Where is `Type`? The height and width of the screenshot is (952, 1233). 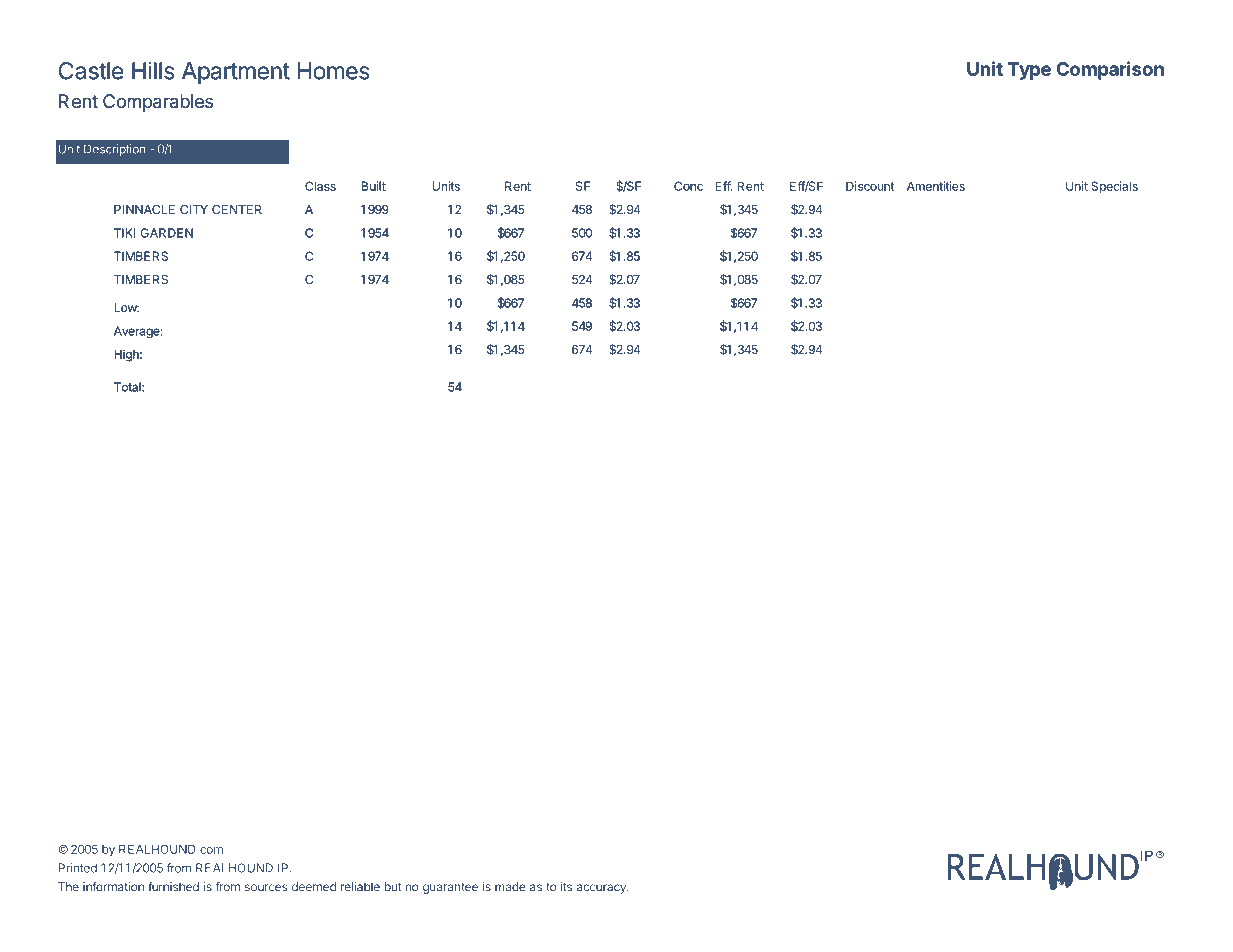 Type is located at coordinates (1029, 71).
